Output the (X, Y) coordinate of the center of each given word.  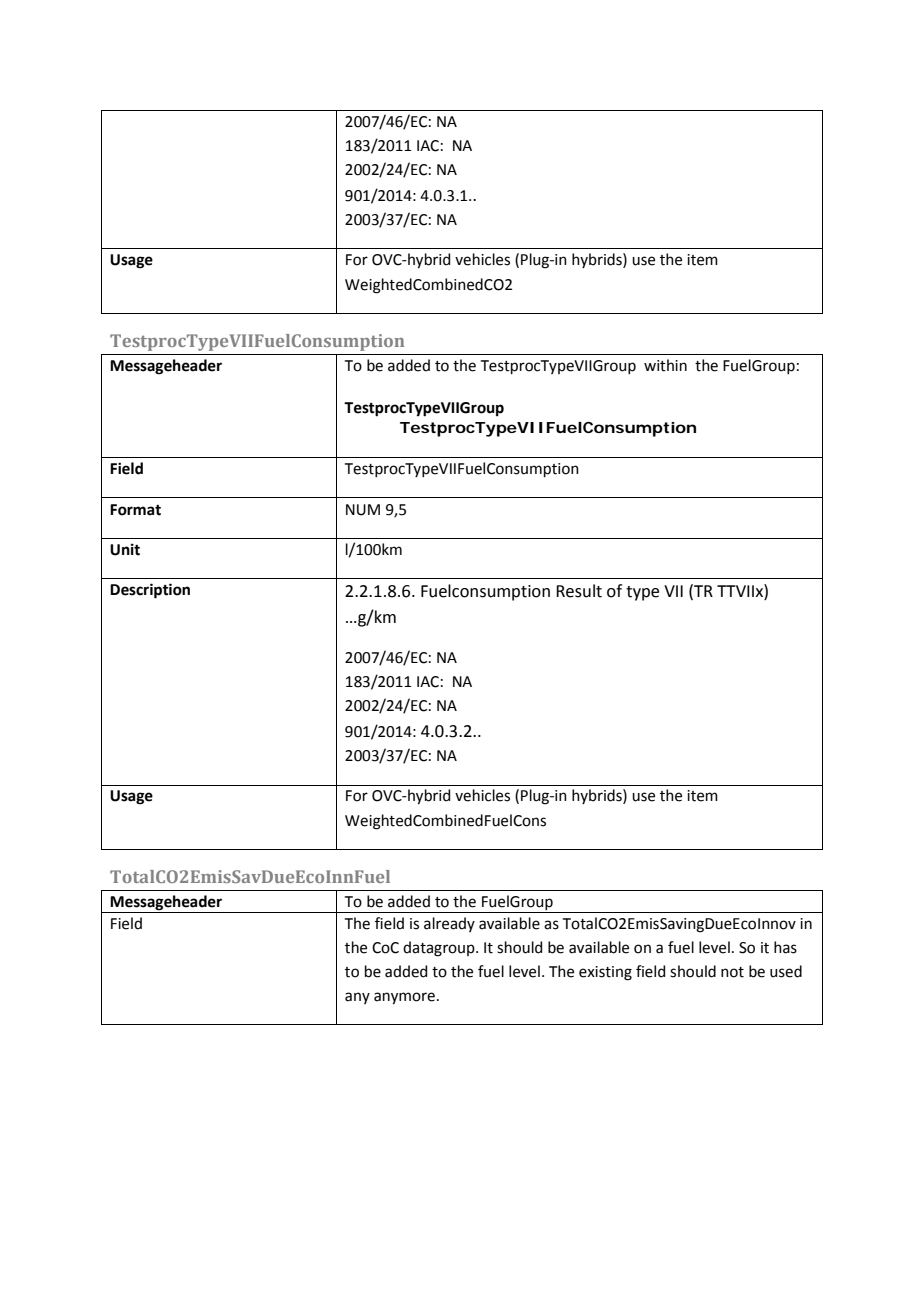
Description (150, 591)
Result (579, 591)
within (665, 365)
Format (135, 510)
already (449, 924)
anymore (404, 998)
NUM (363, 510)
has (785, 947)
